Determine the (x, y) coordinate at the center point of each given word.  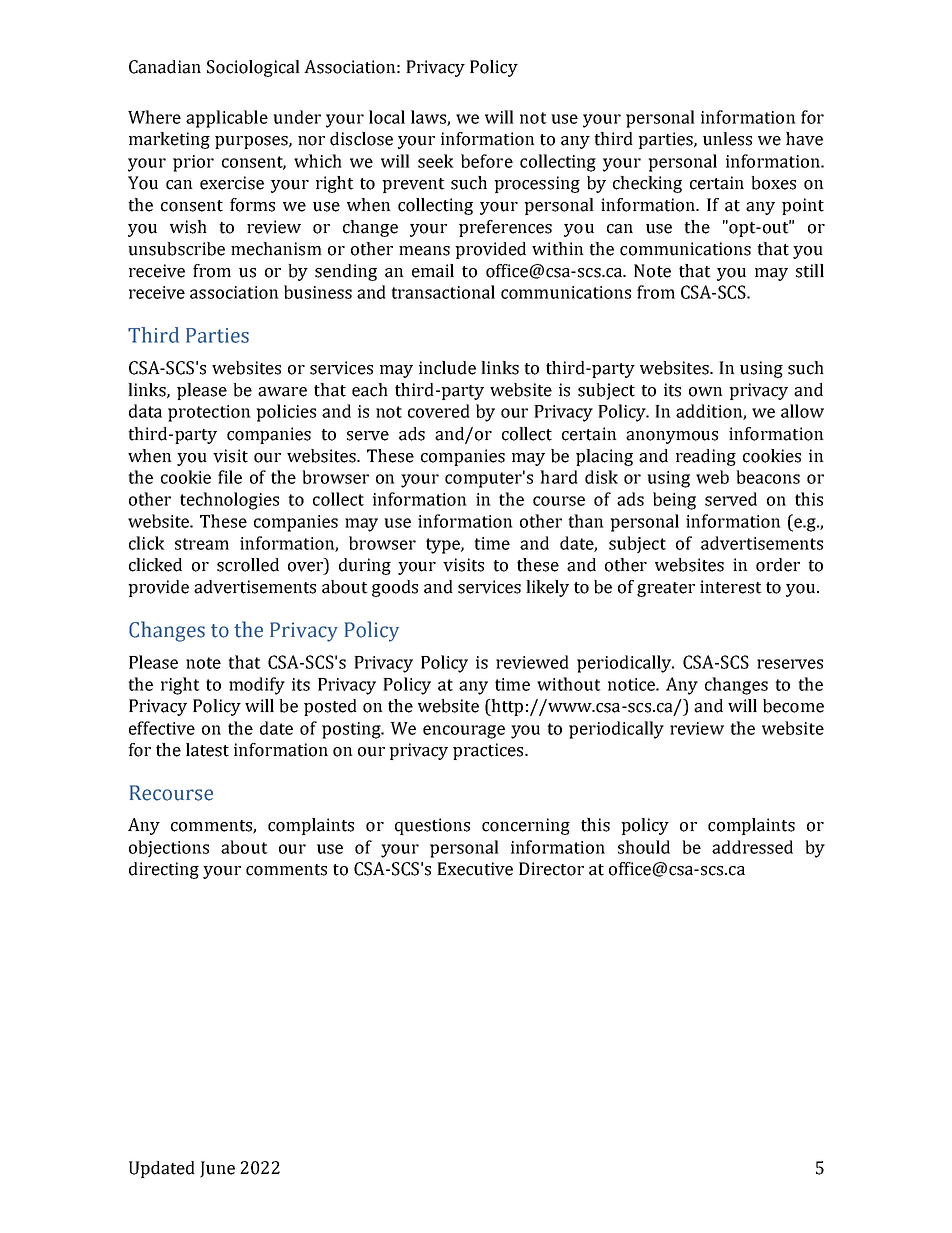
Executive (475, 869)
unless (727, 139)
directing (164, 870)
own (706, 392)
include (447, 368)
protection (209, 413)
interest (731, 587)
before (487, 161)
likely (547, 588)
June (217, 1169)
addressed (752, 847)
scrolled (248, 565)
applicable (227, 119)
